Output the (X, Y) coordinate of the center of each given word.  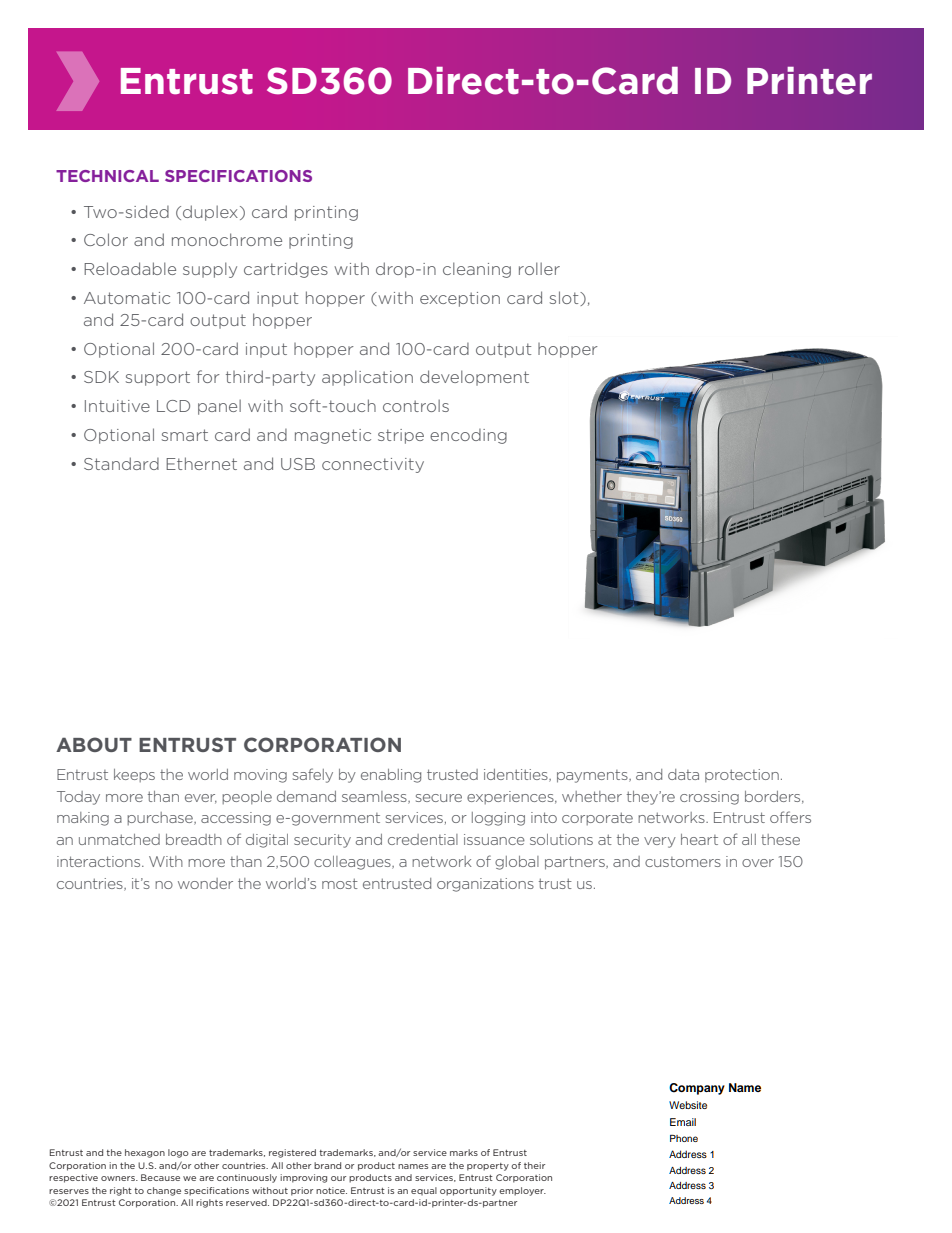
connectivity (373, 465)
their (534, 1165)
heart (699, 839)
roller (539, 268)
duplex (210, 213)
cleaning (477, 270)
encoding (468, 436)
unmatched (119, 839)
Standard (121, 463)
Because (160, 1177)
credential (423, 839)
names (413, 1166)
